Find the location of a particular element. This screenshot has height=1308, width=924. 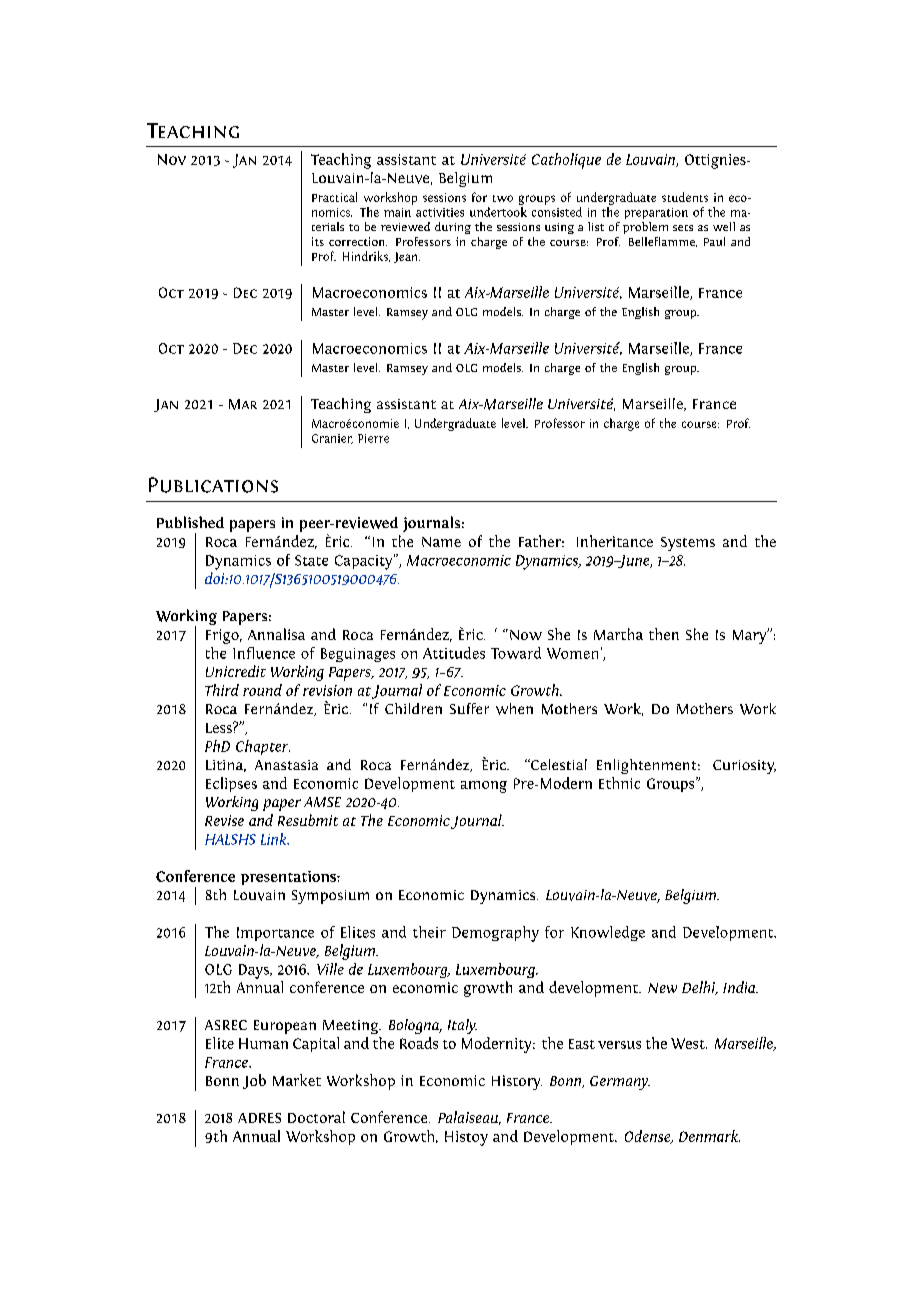

Enlightenment is located at coordinates (648, 766).
